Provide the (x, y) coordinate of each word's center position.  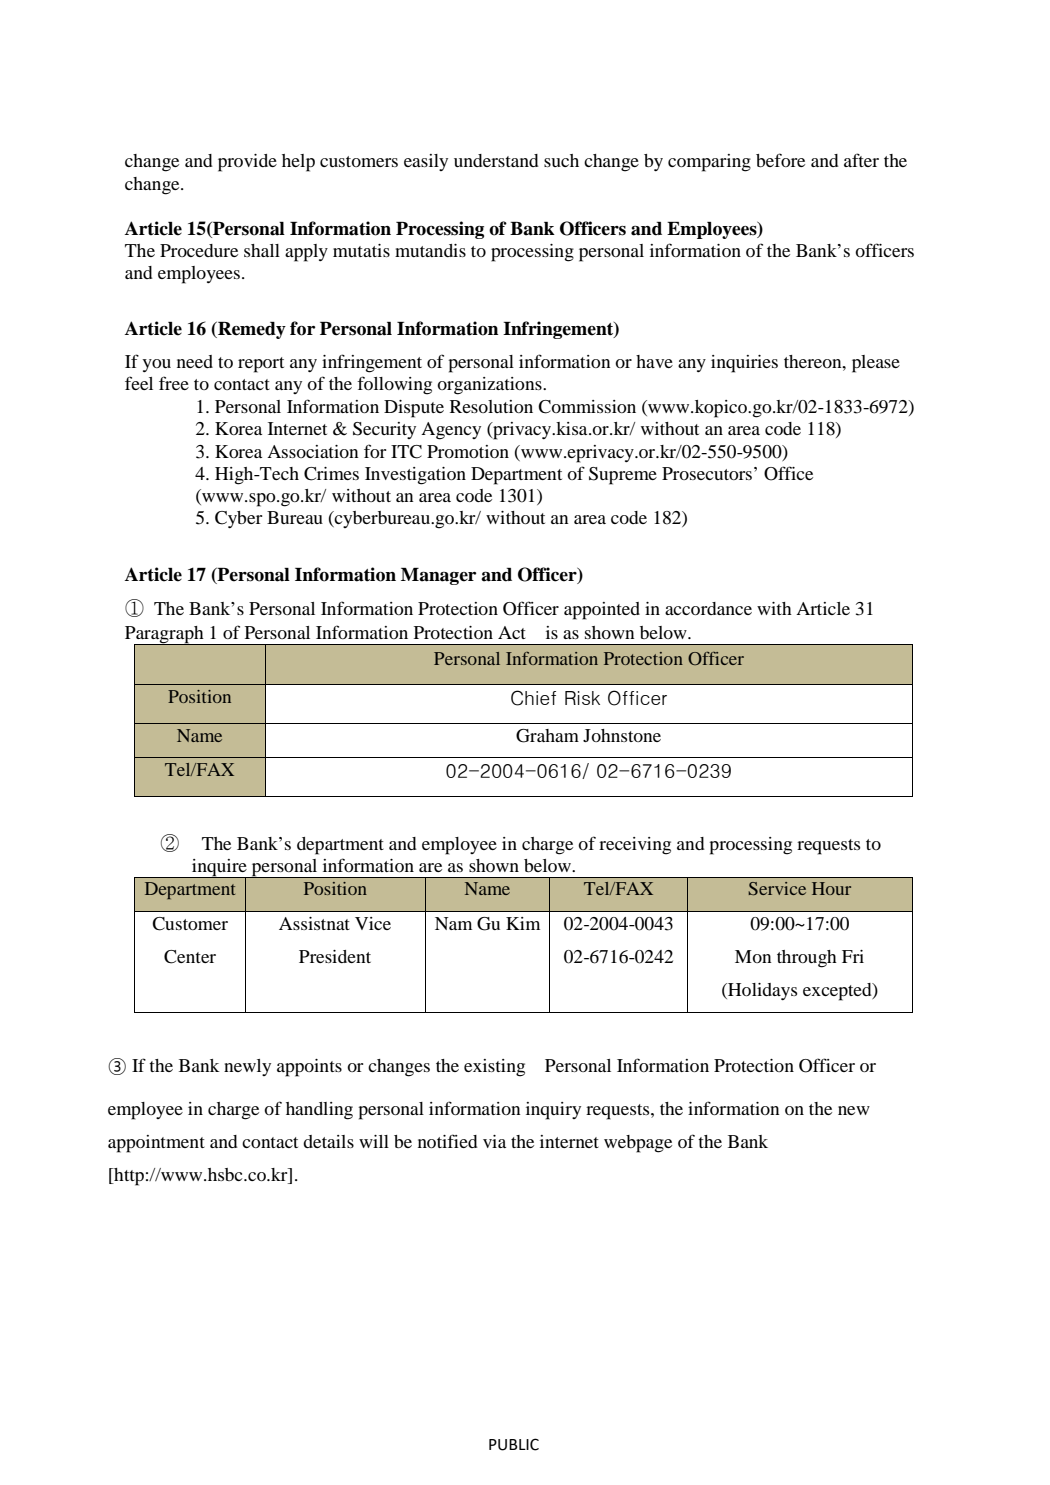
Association (313, 451)
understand (496, 160)
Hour (831, 888)
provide (247, 163)
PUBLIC (514, 1444)
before (780, 160)
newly (247, 1067)
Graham (547, 736)
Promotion (468, 451)
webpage (638, 1144)
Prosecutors (707, 473)
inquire (219, 869)
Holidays (761, 991)
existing (494, 1068)
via (494, 1141)
